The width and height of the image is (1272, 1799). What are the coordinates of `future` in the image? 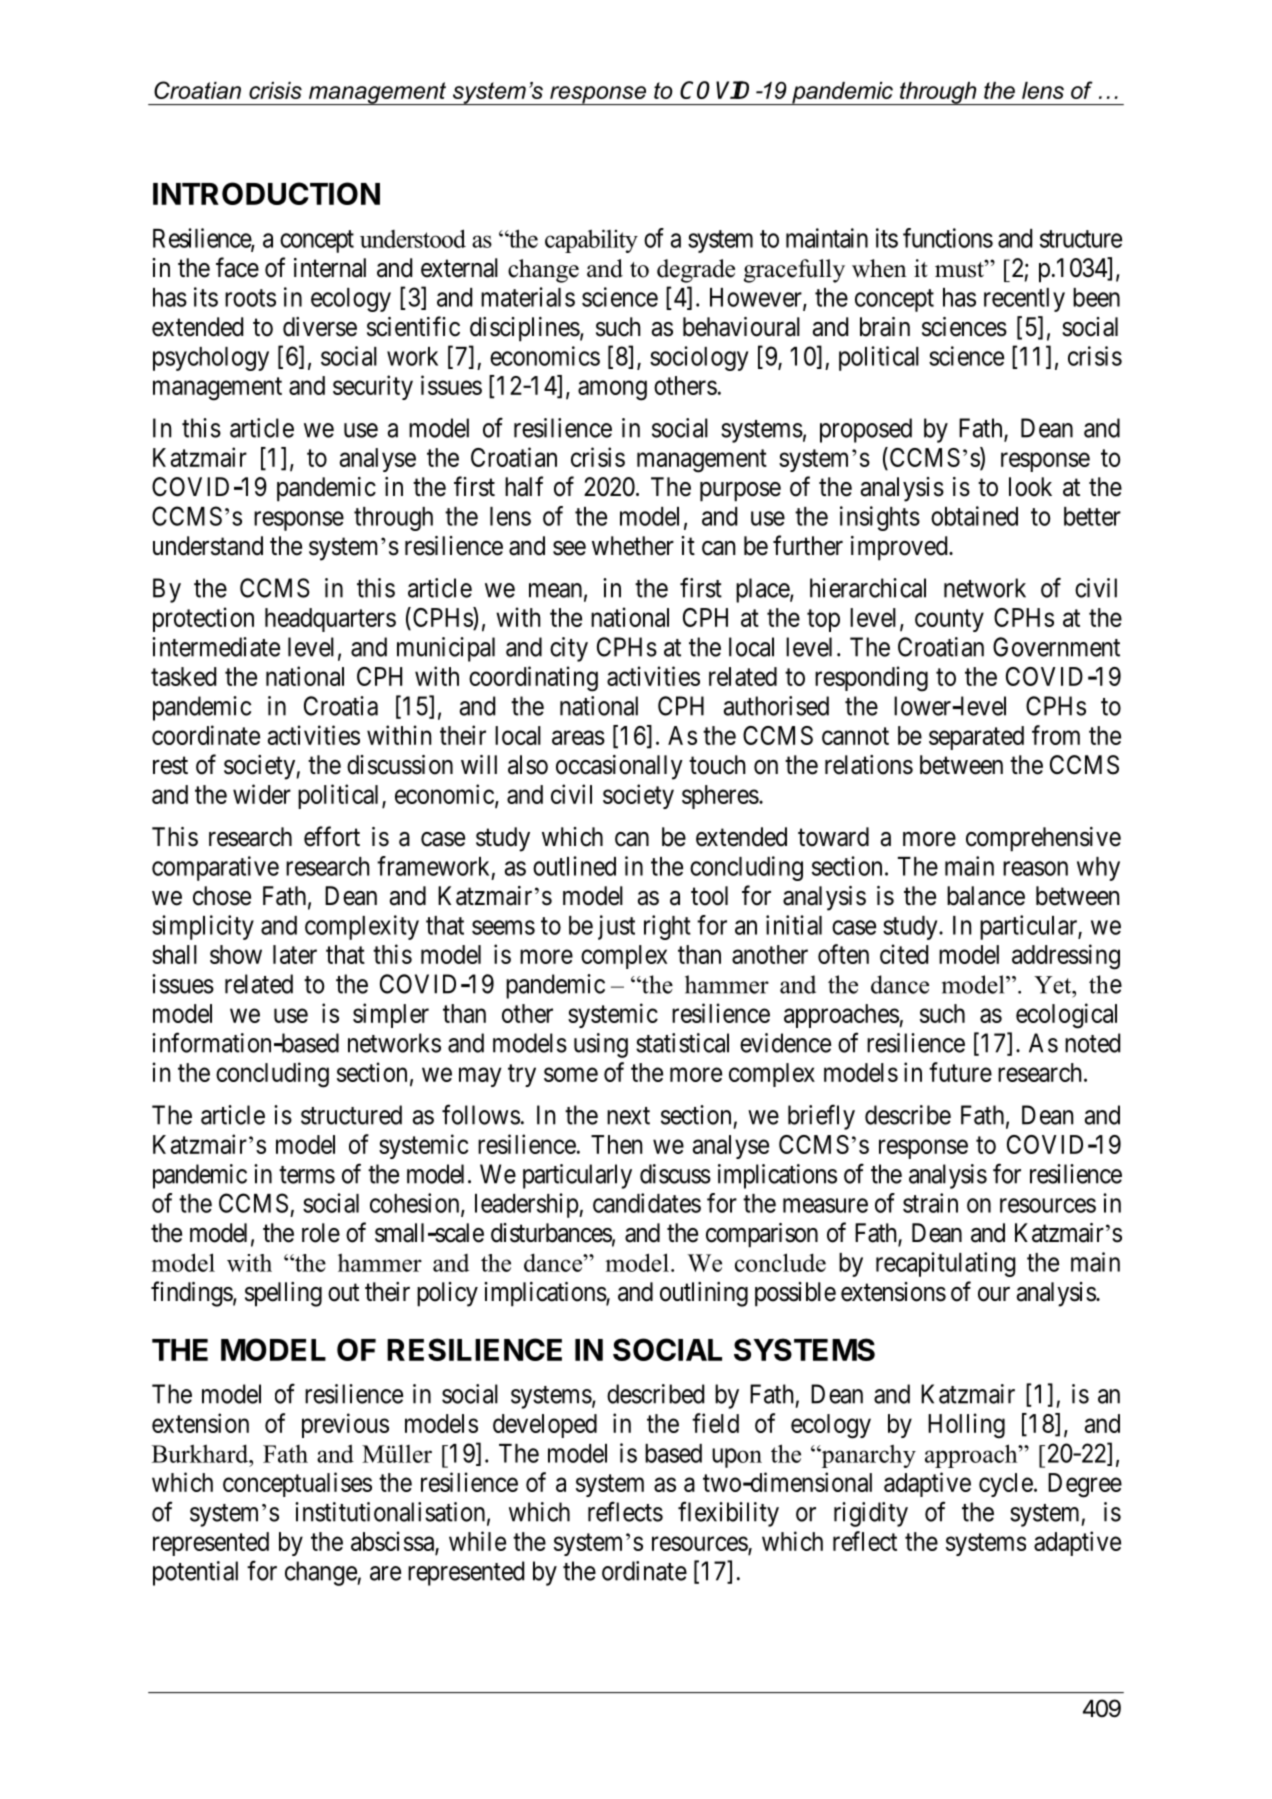 It's located at (960, 1072).
